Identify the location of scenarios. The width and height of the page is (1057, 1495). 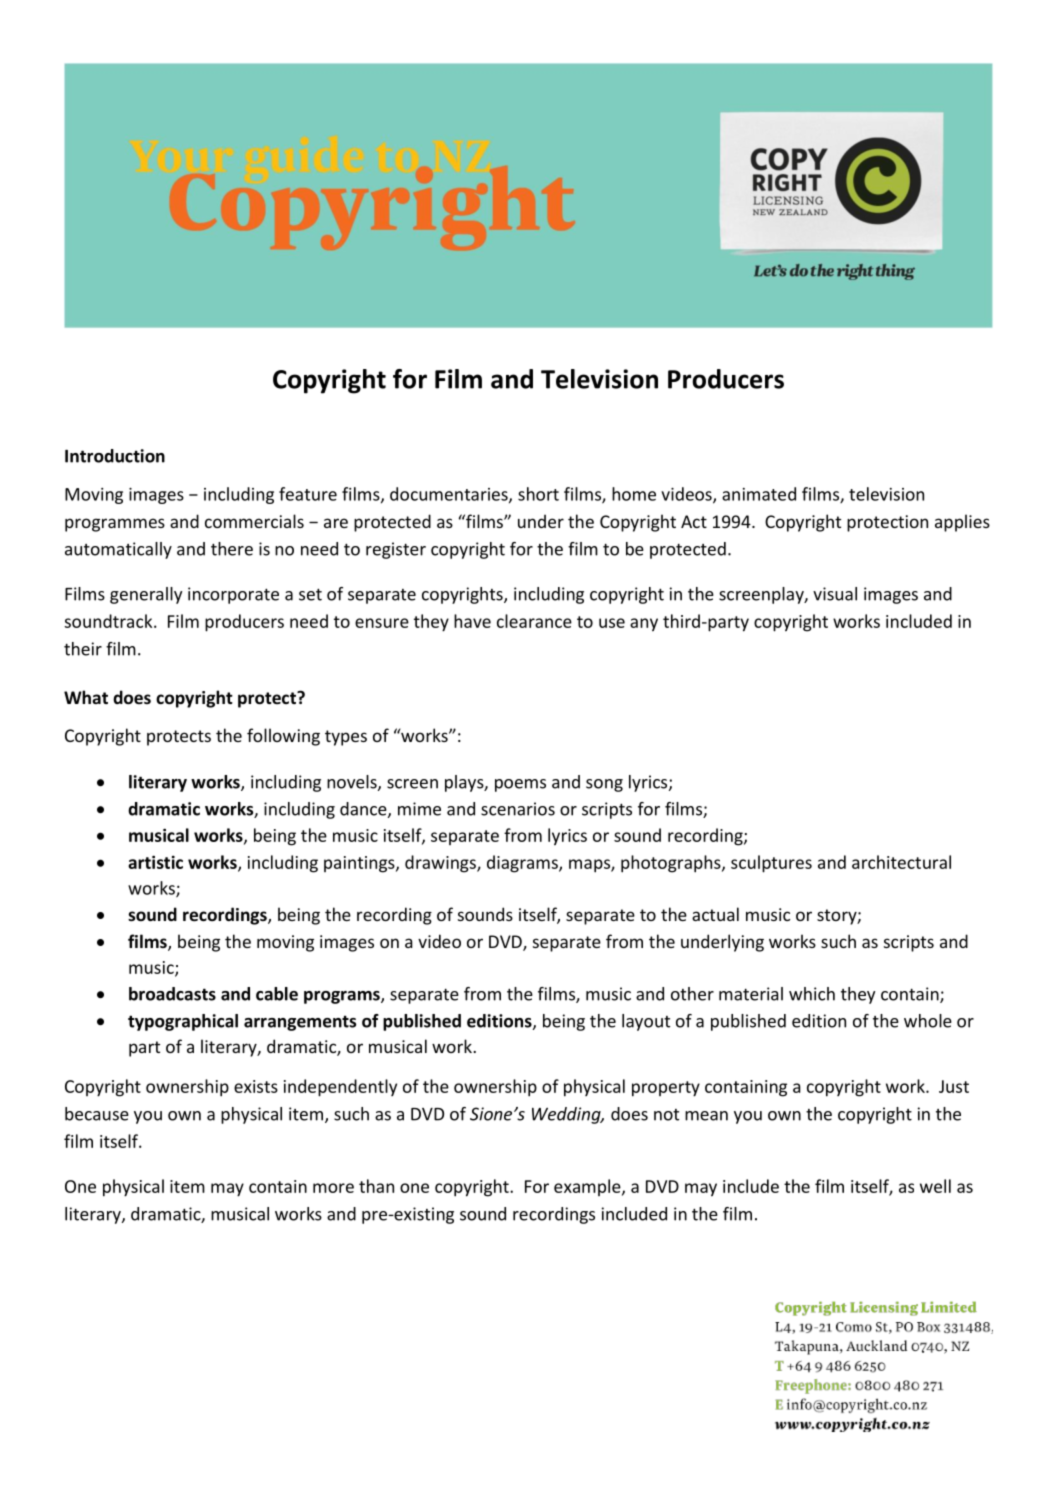
(518, 809).
